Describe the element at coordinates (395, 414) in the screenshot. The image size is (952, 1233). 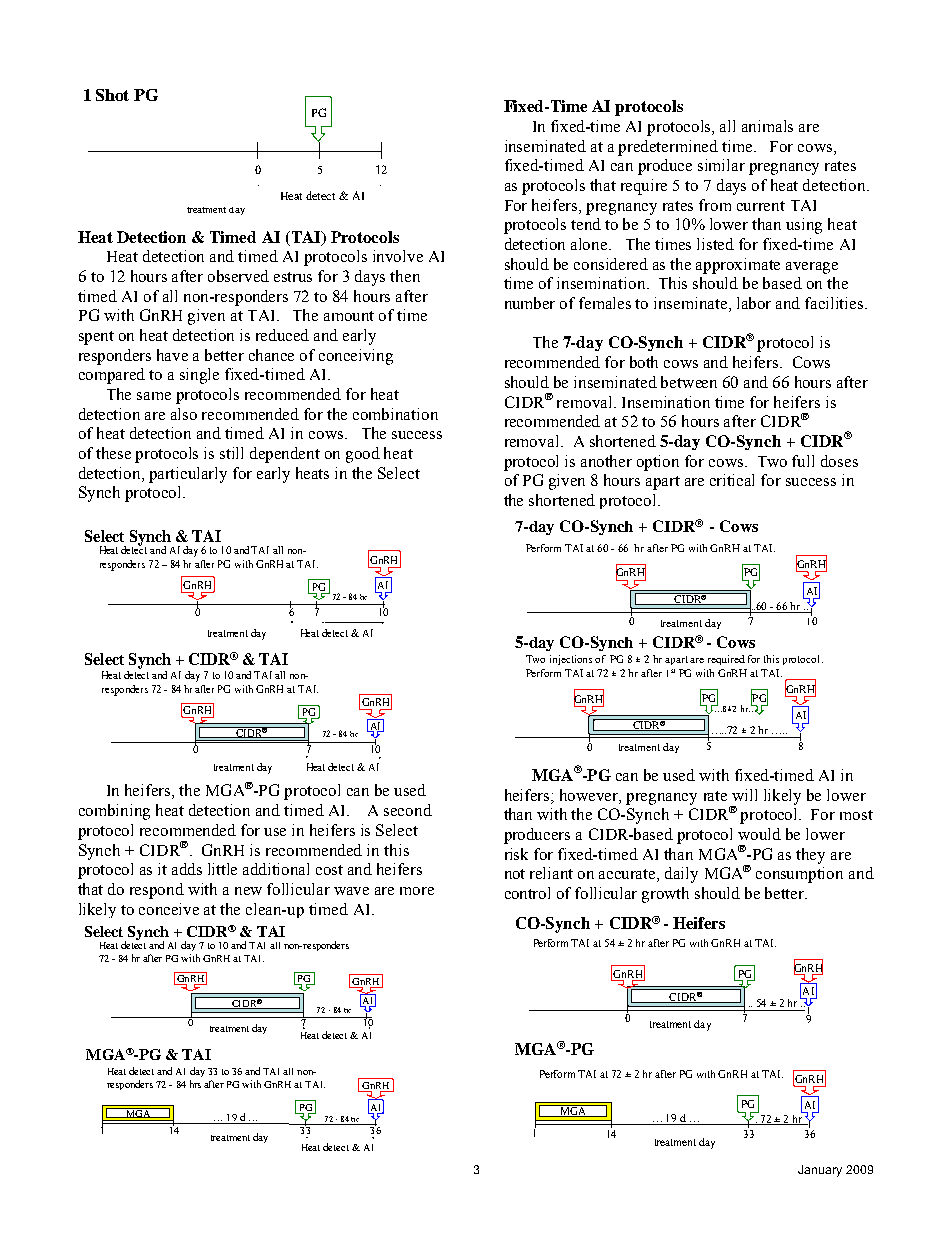
I see `combination` at that location.
